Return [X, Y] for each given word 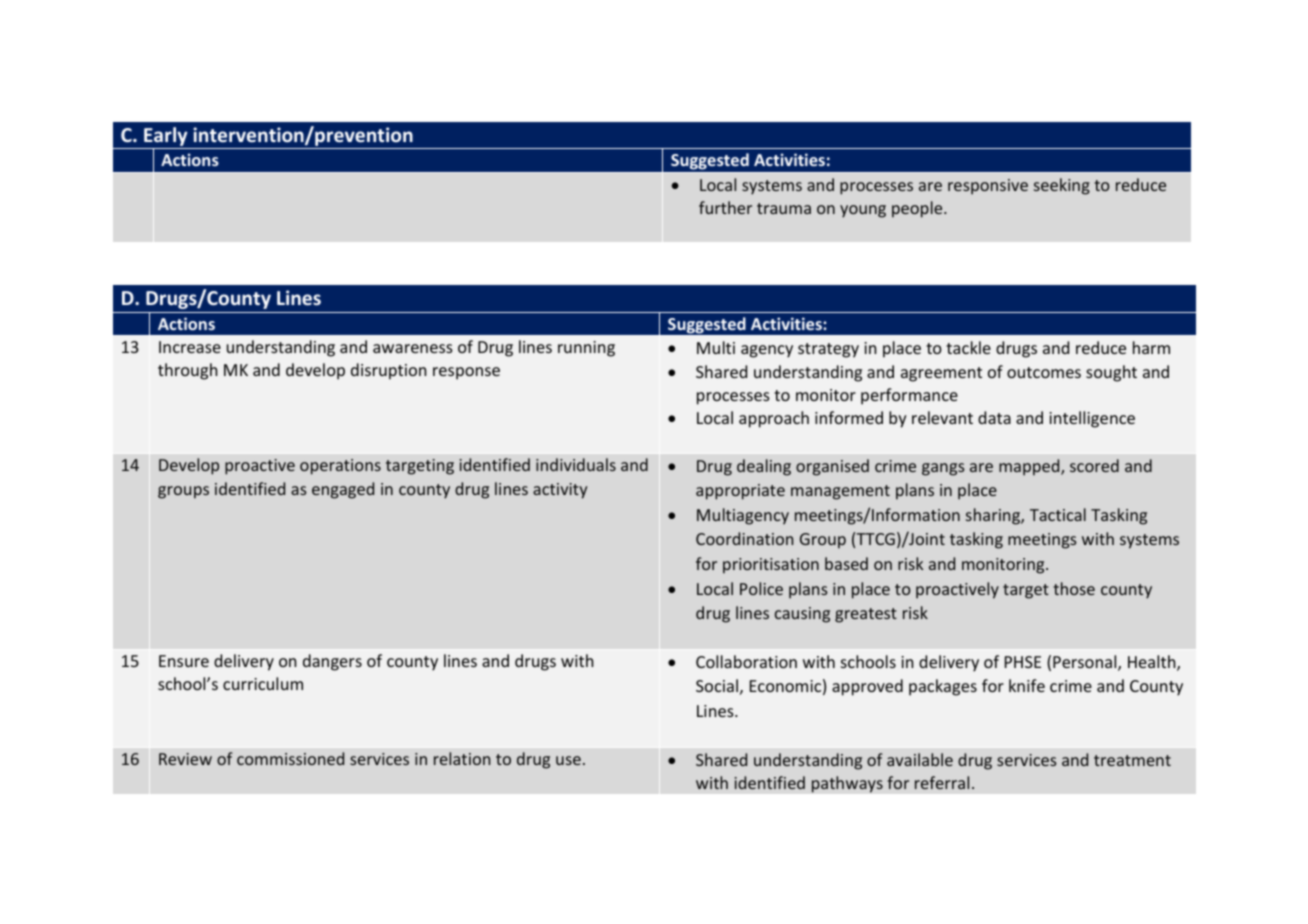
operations [340, 467]
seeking [1062, 186]
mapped [1030, 467]
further [725, 207]
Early [166, 138]
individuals [576, 464]
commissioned [290, 758]
